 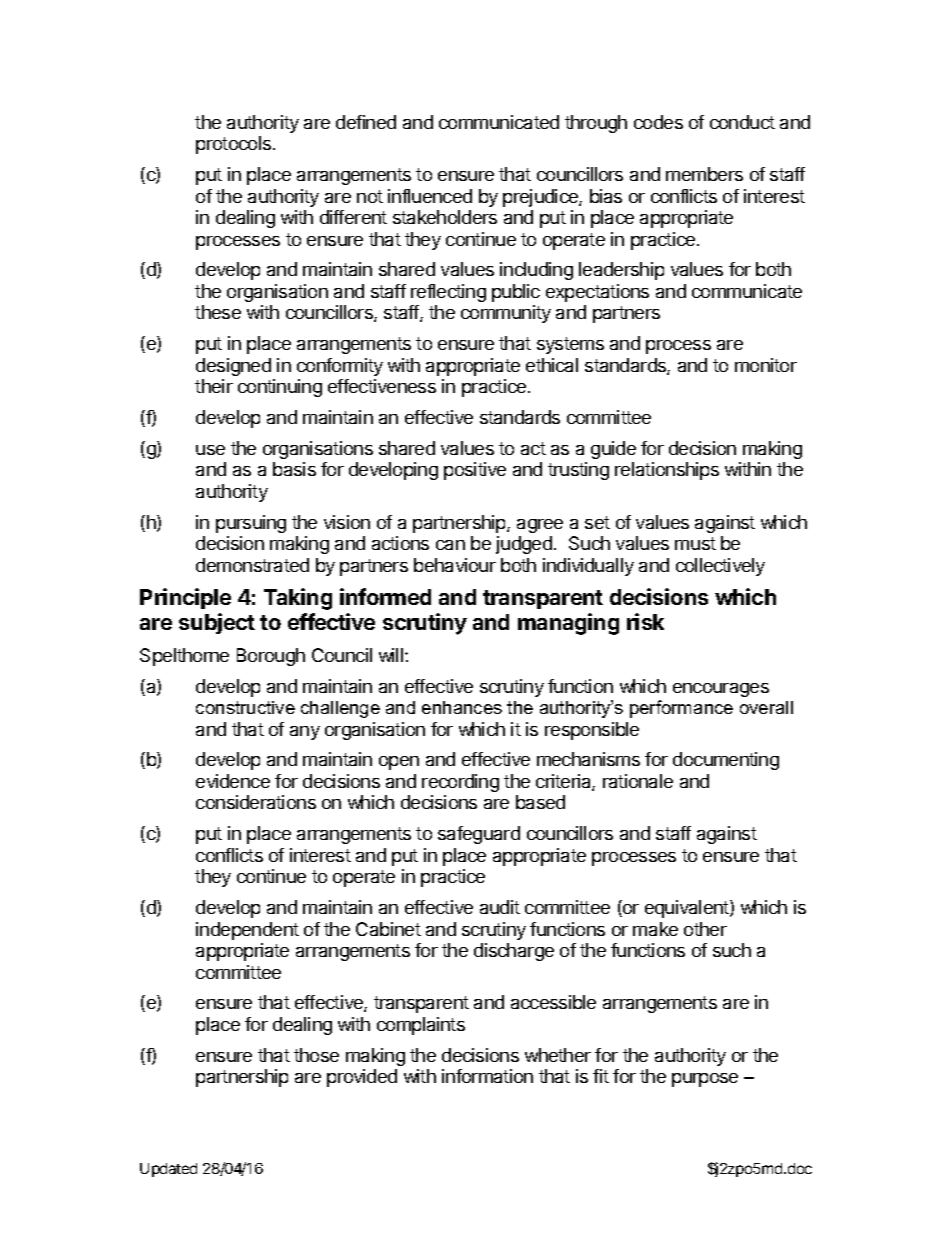 What do you see at coordinates (705, 1080) in the screenshot?
I see `purpose` at bounding box center [705, 1080].
